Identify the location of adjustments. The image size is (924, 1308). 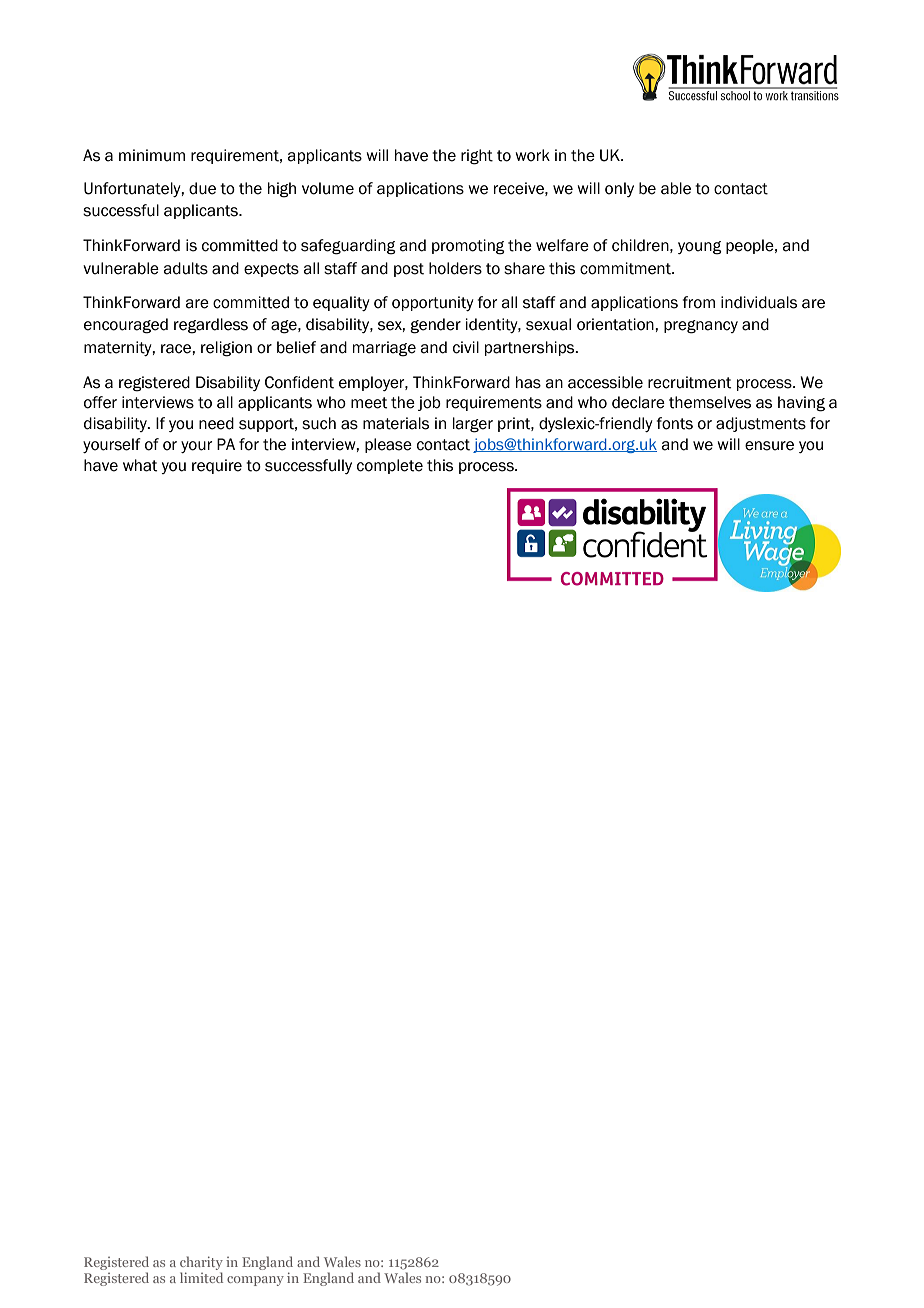
(761, 424).
